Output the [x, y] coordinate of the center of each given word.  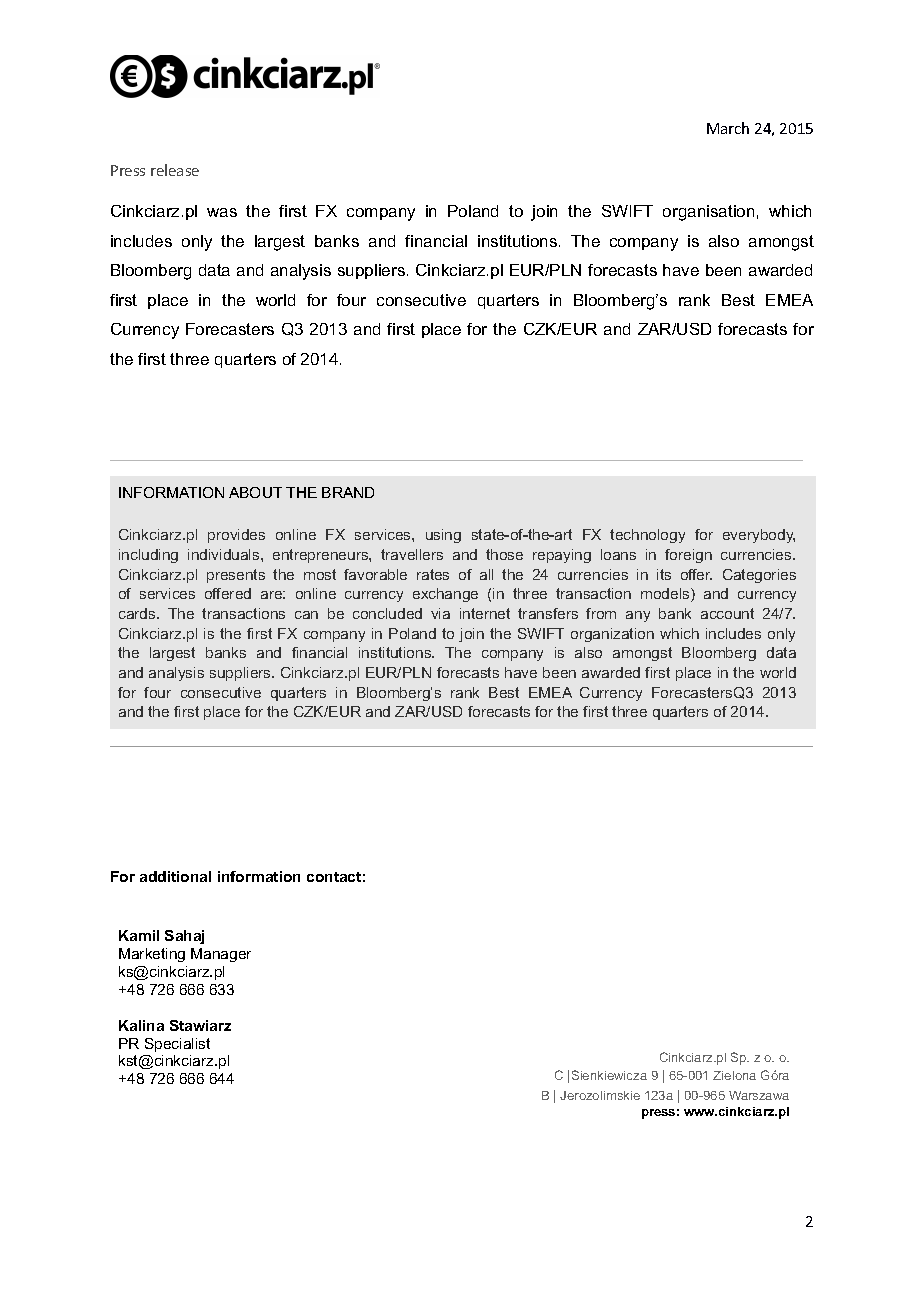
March [728, 128]
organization [612, 635]
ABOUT [255, 492]
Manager [221, 955]
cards [138, 613]
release [175, 170]
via [440, 613]
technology [647, 536]
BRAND [348, 492]
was [222, 212]
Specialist [177, 1045]
